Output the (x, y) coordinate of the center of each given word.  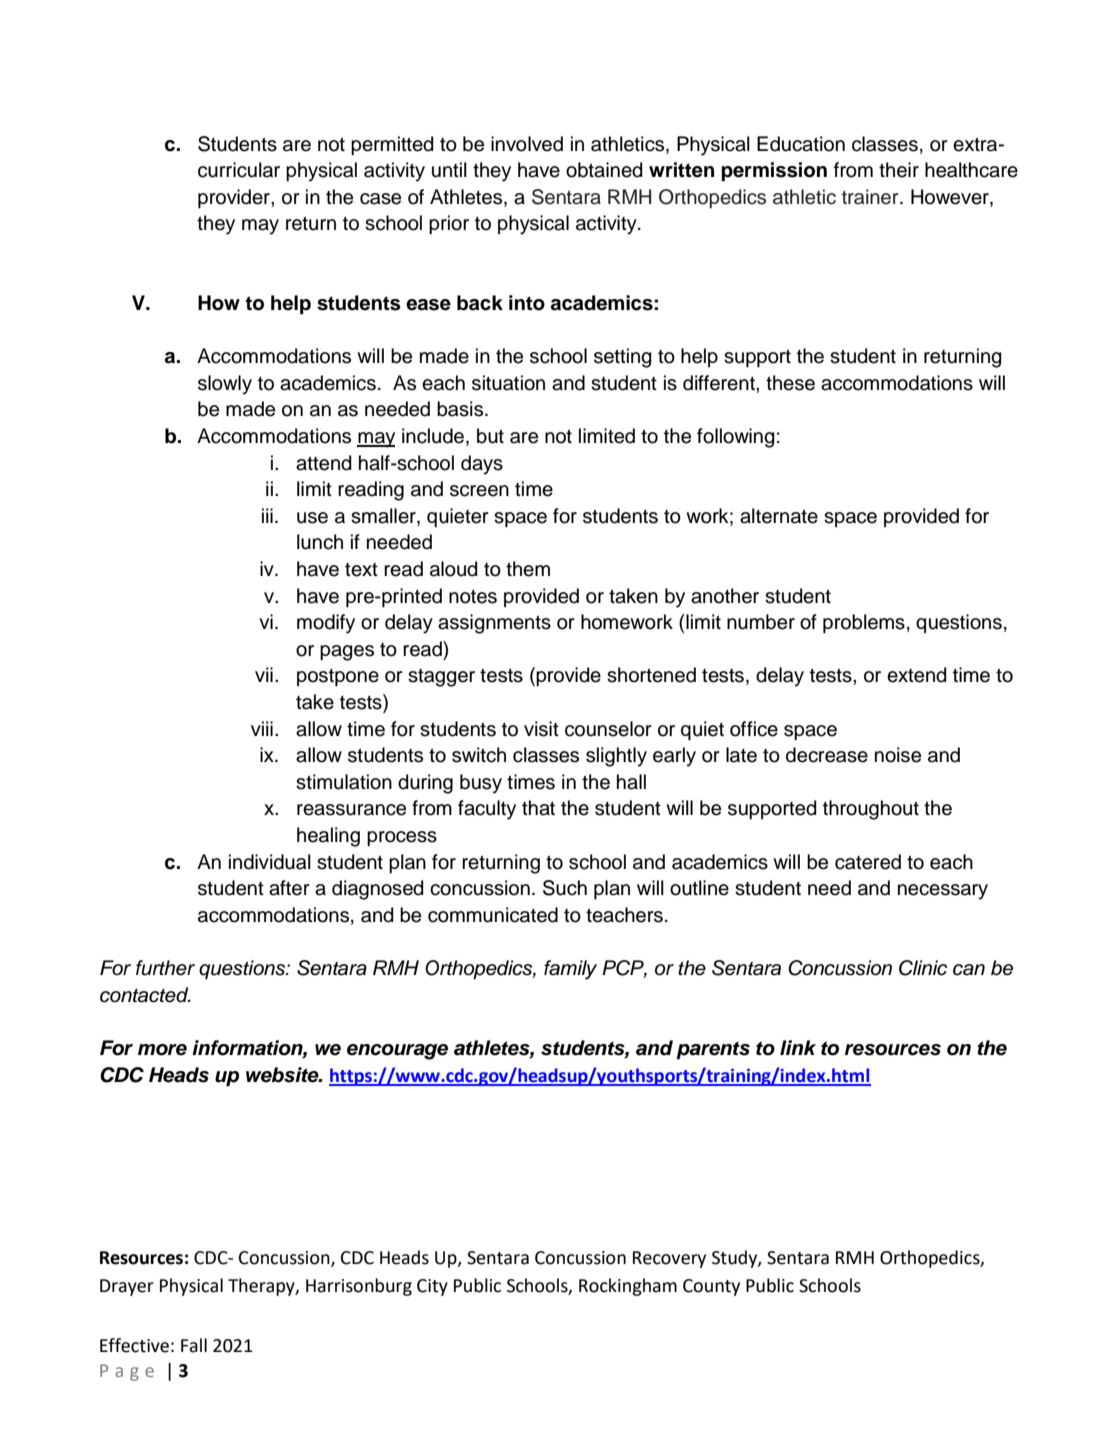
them (528, 569)
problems (864, 623)
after (289, 888)
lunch (320, 542)
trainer (871, 197)
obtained (604, 170)
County (711, 1287)
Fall (194, 1345)
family (570, 970)
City (432, 1287)
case (380, 199)
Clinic (923, 968)
